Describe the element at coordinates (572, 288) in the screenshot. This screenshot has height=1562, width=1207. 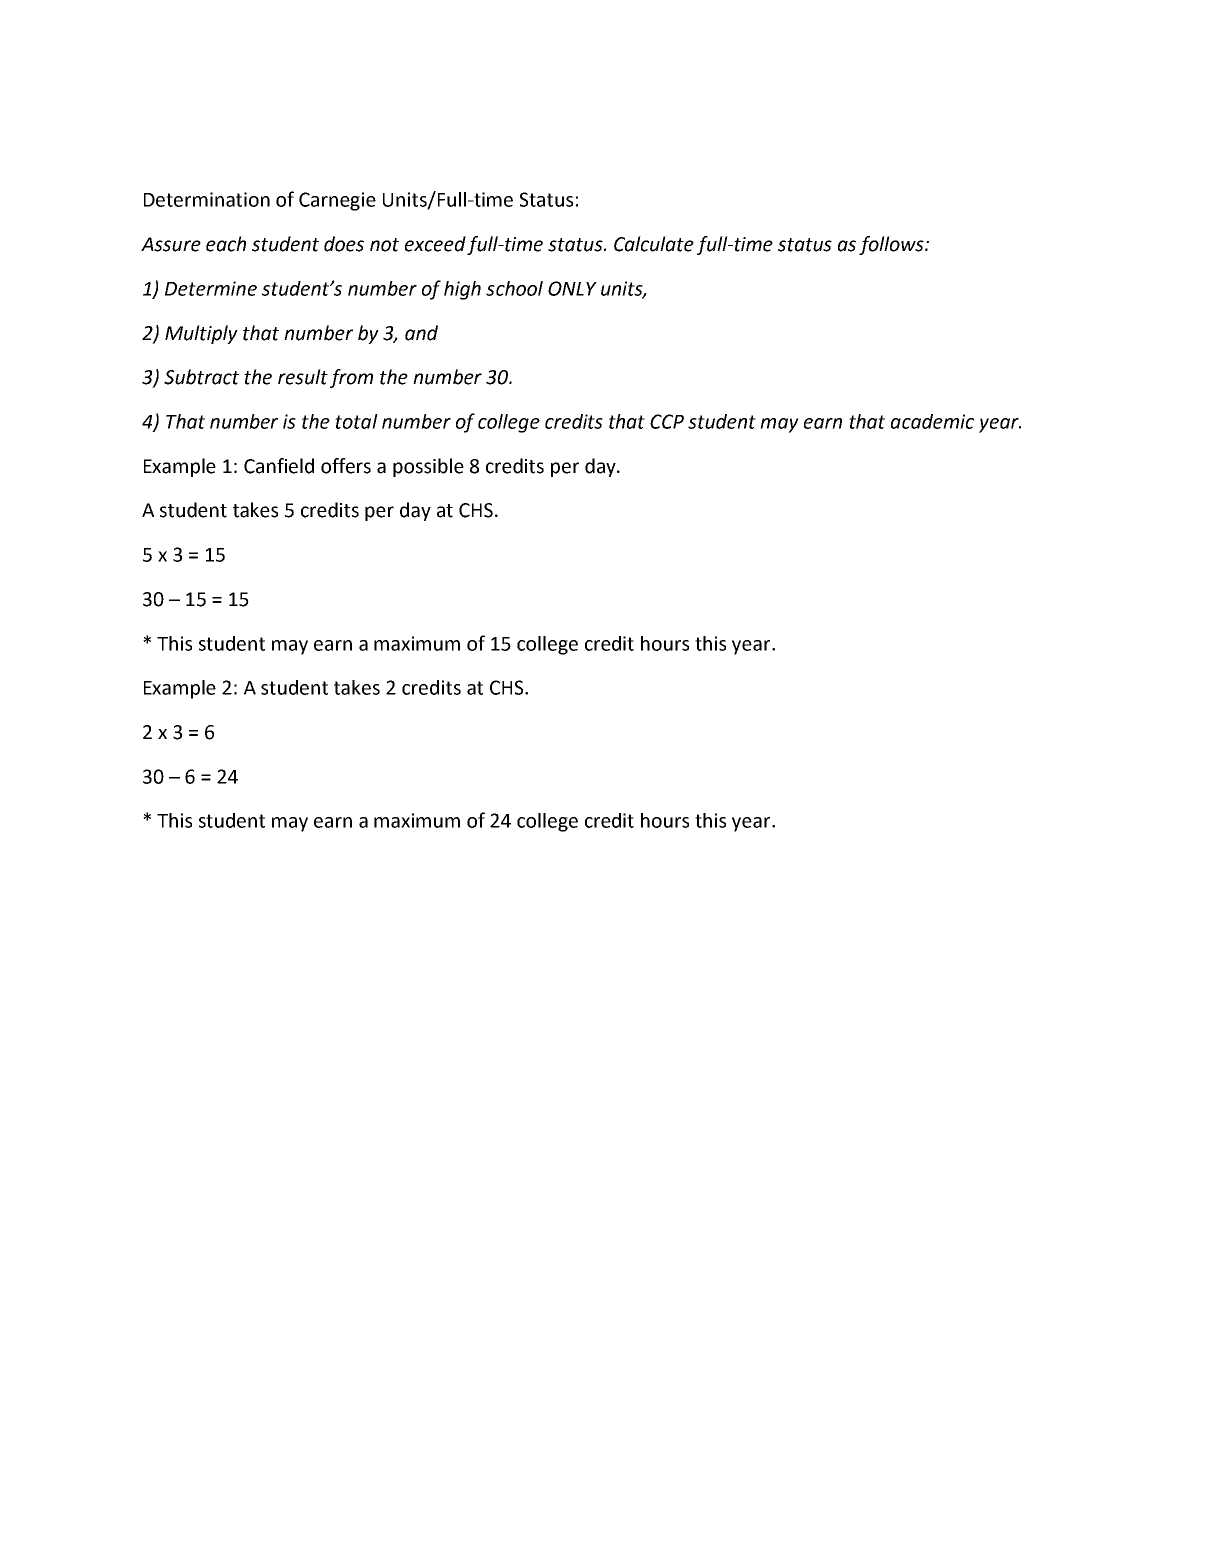
I see `ONLY` at that location.
